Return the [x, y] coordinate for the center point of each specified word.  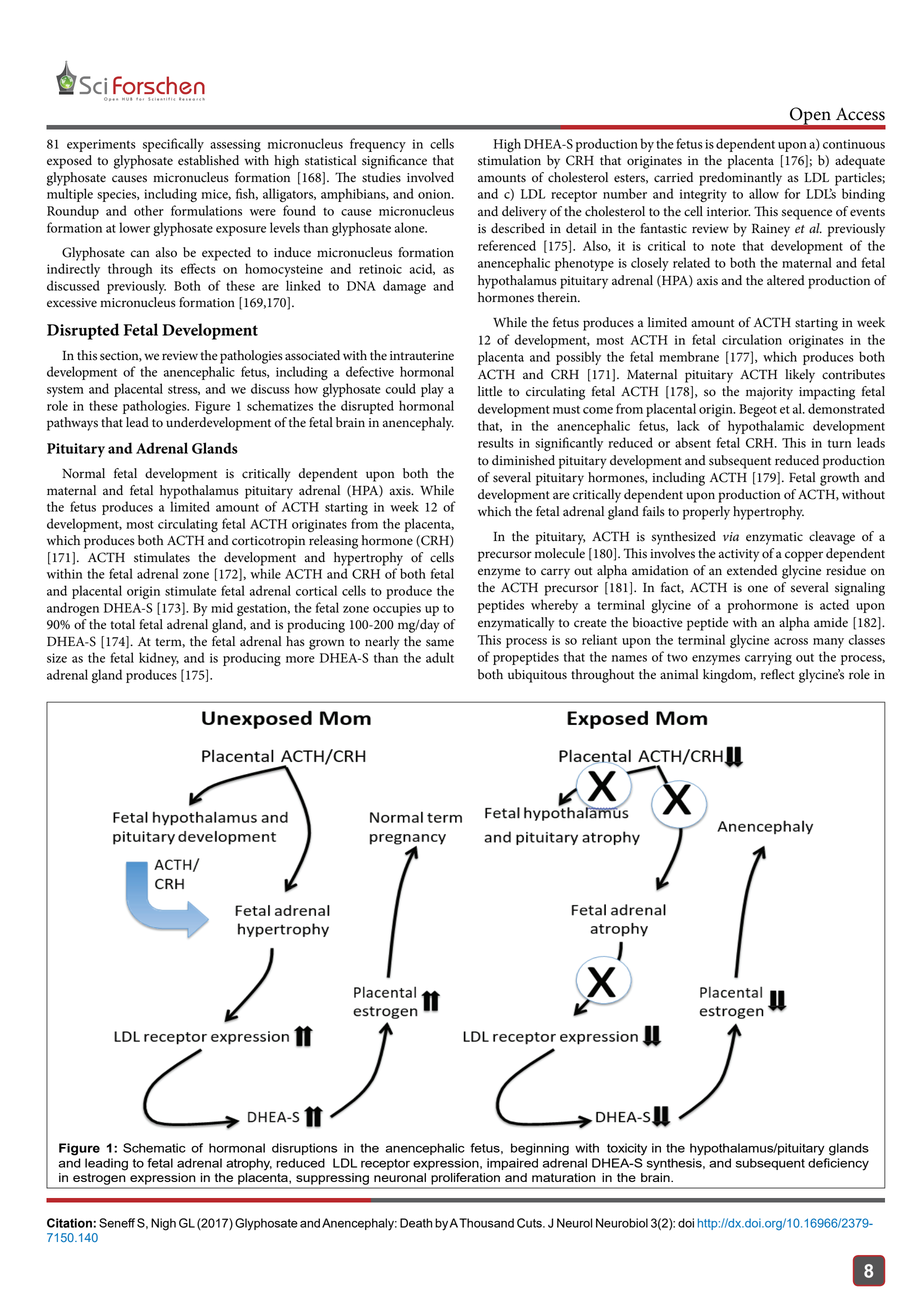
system [65, 391]
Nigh [163, 1224]
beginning [540, 1149]
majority [769, 393]
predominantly [740, 179]
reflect [778, 674]
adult [440, 657]
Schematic [154, 1148]
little [490, 391]
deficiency [838, 1164]
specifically [173, 145]
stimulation [509, 160]
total [122, 624]
